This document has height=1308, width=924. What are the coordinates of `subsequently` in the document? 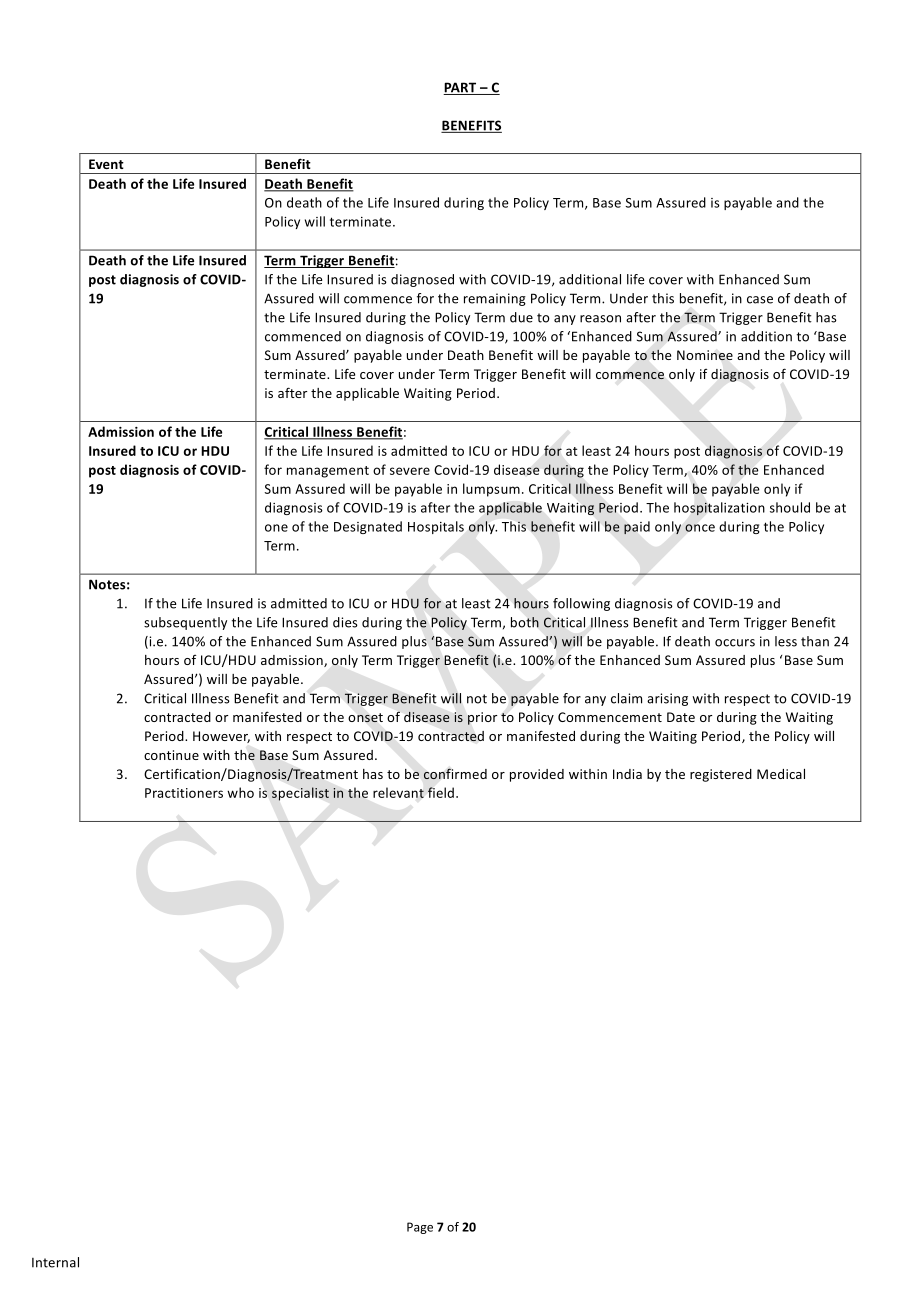 It's located at (185, 623).
